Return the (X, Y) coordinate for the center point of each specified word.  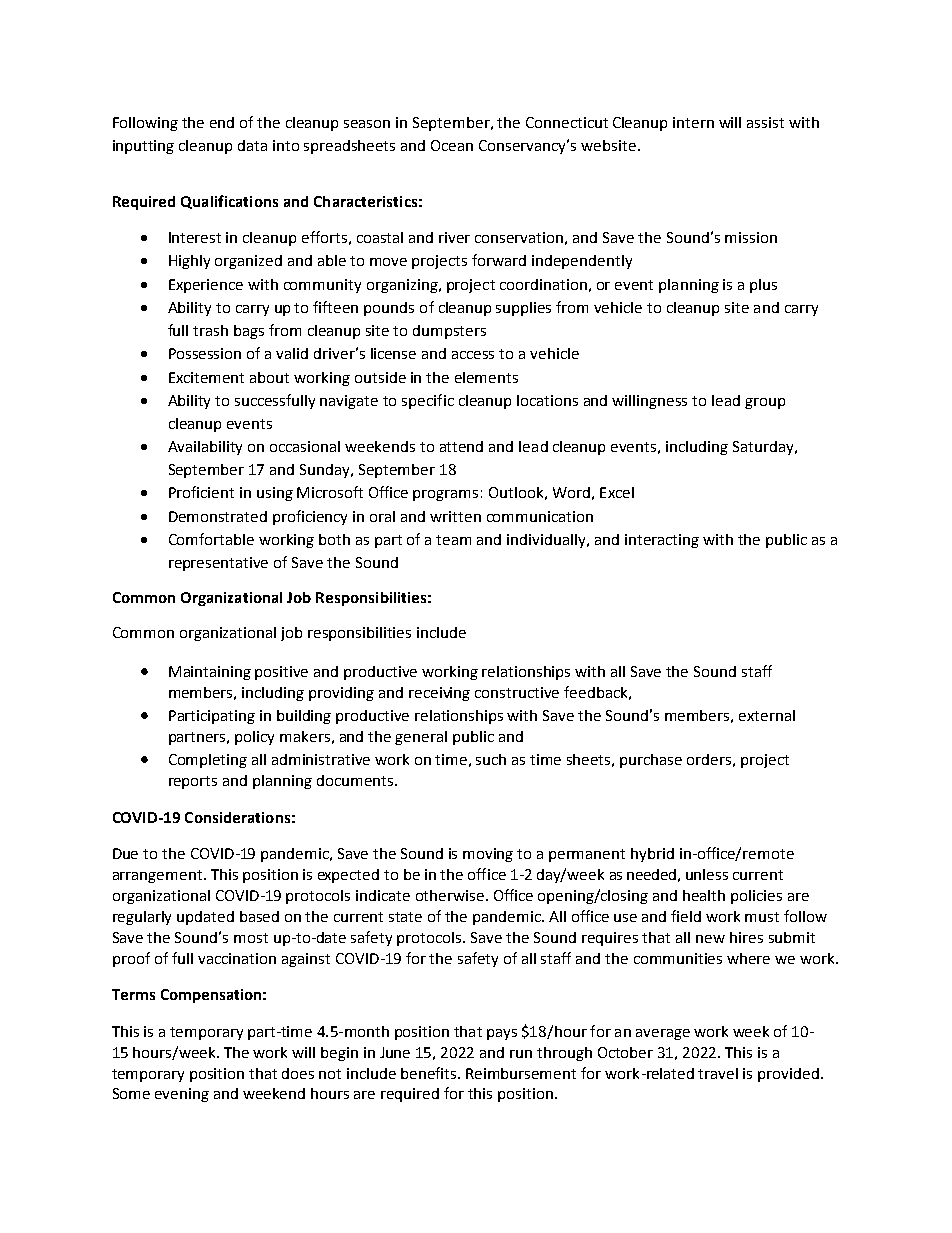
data (252, 145)
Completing (208, 761)
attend (461, 446)
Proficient (201, 492)
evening (182, 1095)
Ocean (452, 145)
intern (693, 122)
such (491, 759)
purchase (651, 761)
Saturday (764, 448)
